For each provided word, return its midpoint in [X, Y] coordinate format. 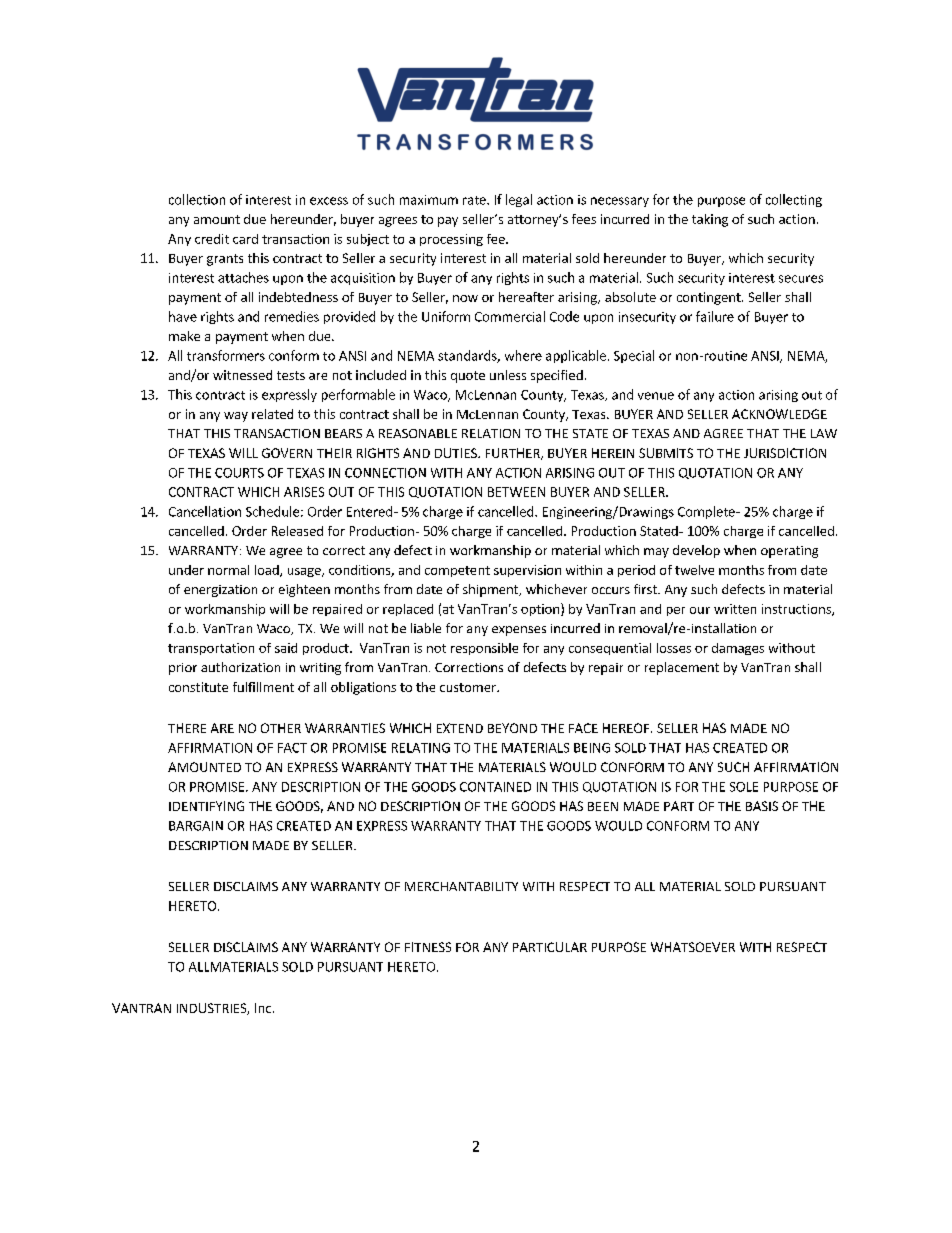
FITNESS [428, 947]
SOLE [744, 787]
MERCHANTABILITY [461, 886]
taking [710, 220]
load [268, 571]
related [272, 414]
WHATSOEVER [693, 947]
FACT [292, 748]
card [245, 239]
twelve [694, 570]
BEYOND [512, 728]
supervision [527, 571]
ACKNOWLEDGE [779, 414]
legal [519, 200]
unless [508, 375]
